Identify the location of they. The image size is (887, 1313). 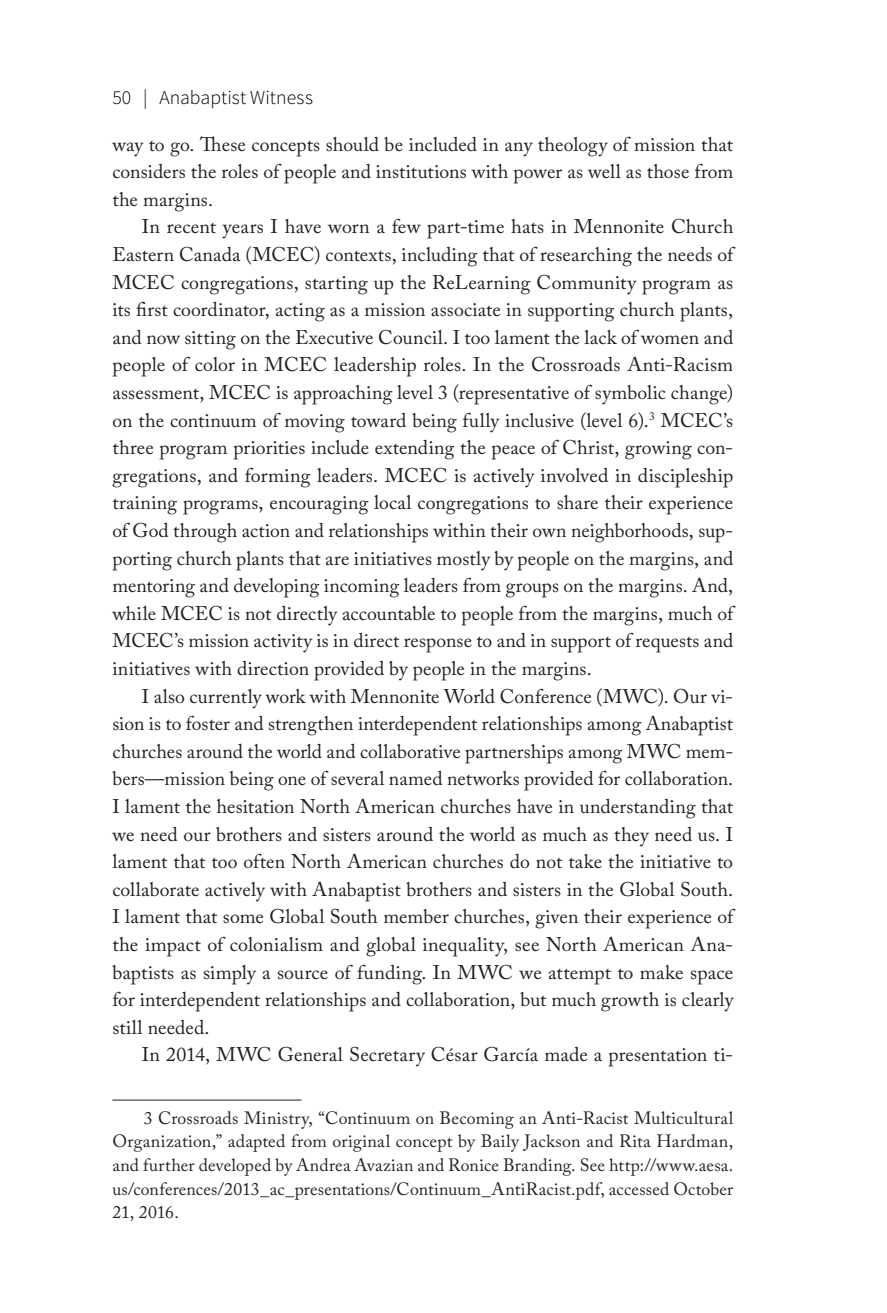
(631, 837).
